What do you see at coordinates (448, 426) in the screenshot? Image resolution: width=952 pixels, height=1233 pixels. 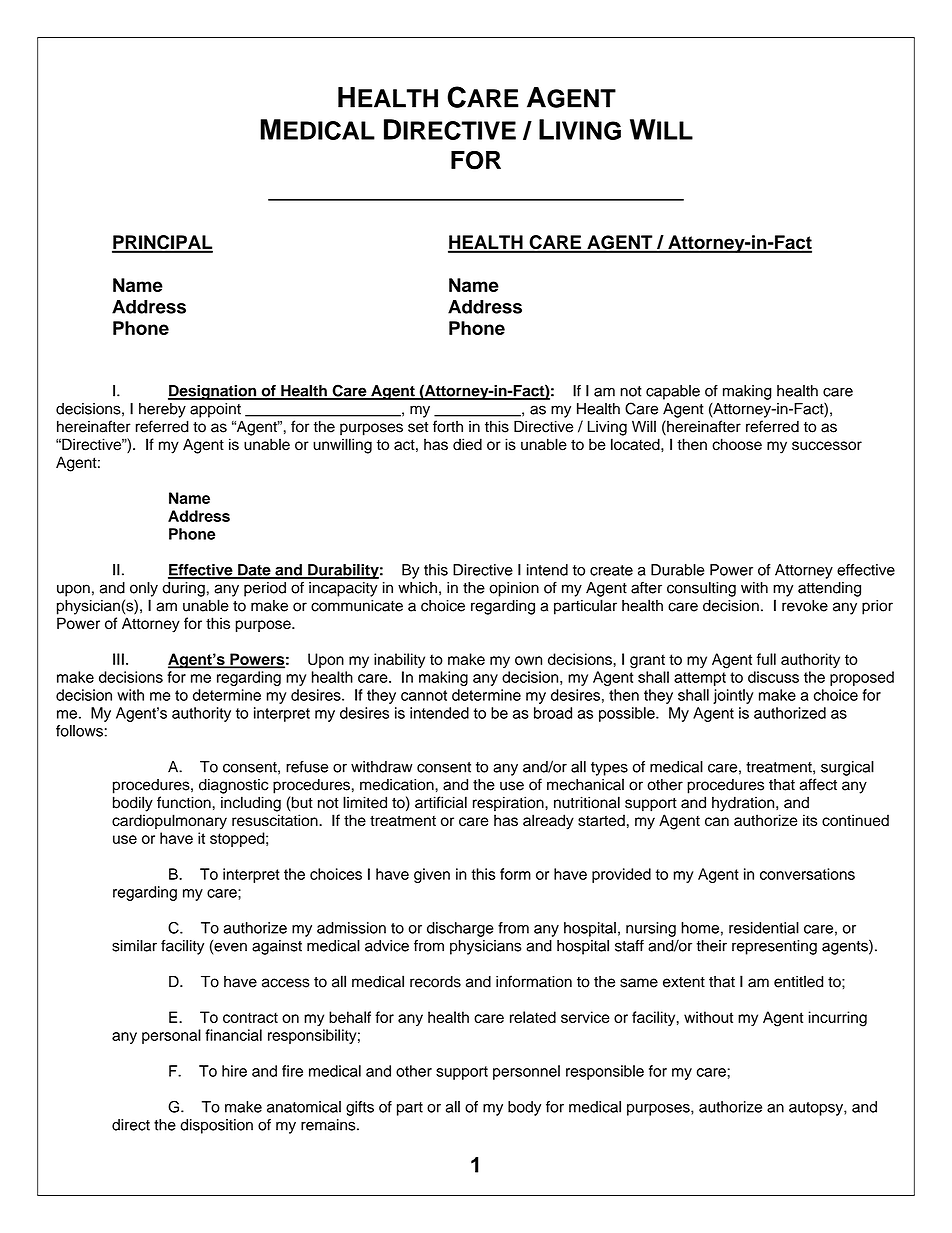 I see `forth` at bounding box center [448, 426].
